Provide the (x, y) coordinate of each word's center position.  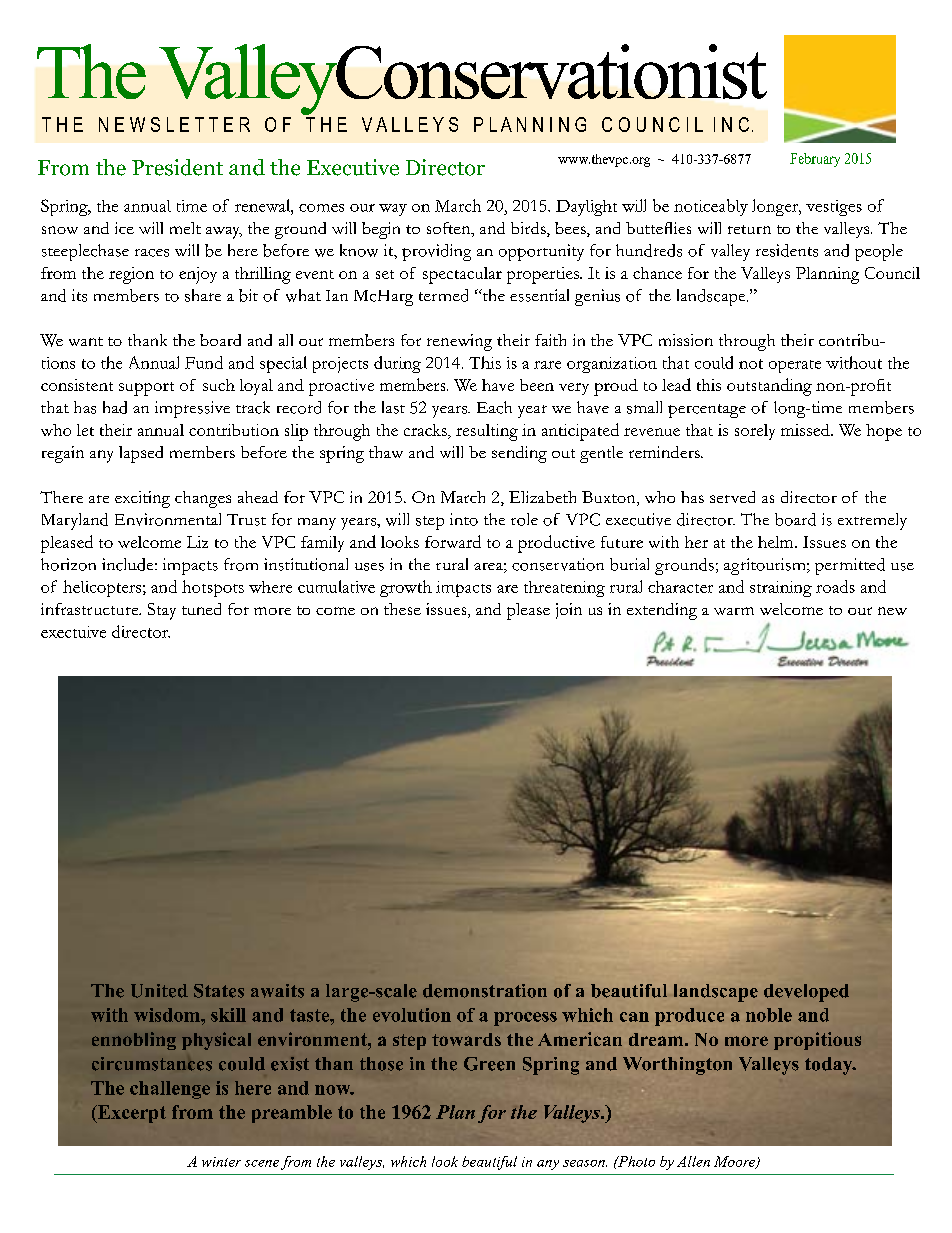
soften (450, 229)
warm (734, 611)
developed (806, 993)
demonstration (485, 991)
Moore (736, 1162)
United (159, 991)
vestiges (834, 208)
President (177, 167)
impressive (192, 409)
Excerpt (131, 1114)
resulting (487, 432)
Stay (162, 611)
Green (489, 1064)
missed (806, 430)
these (402, 609)
